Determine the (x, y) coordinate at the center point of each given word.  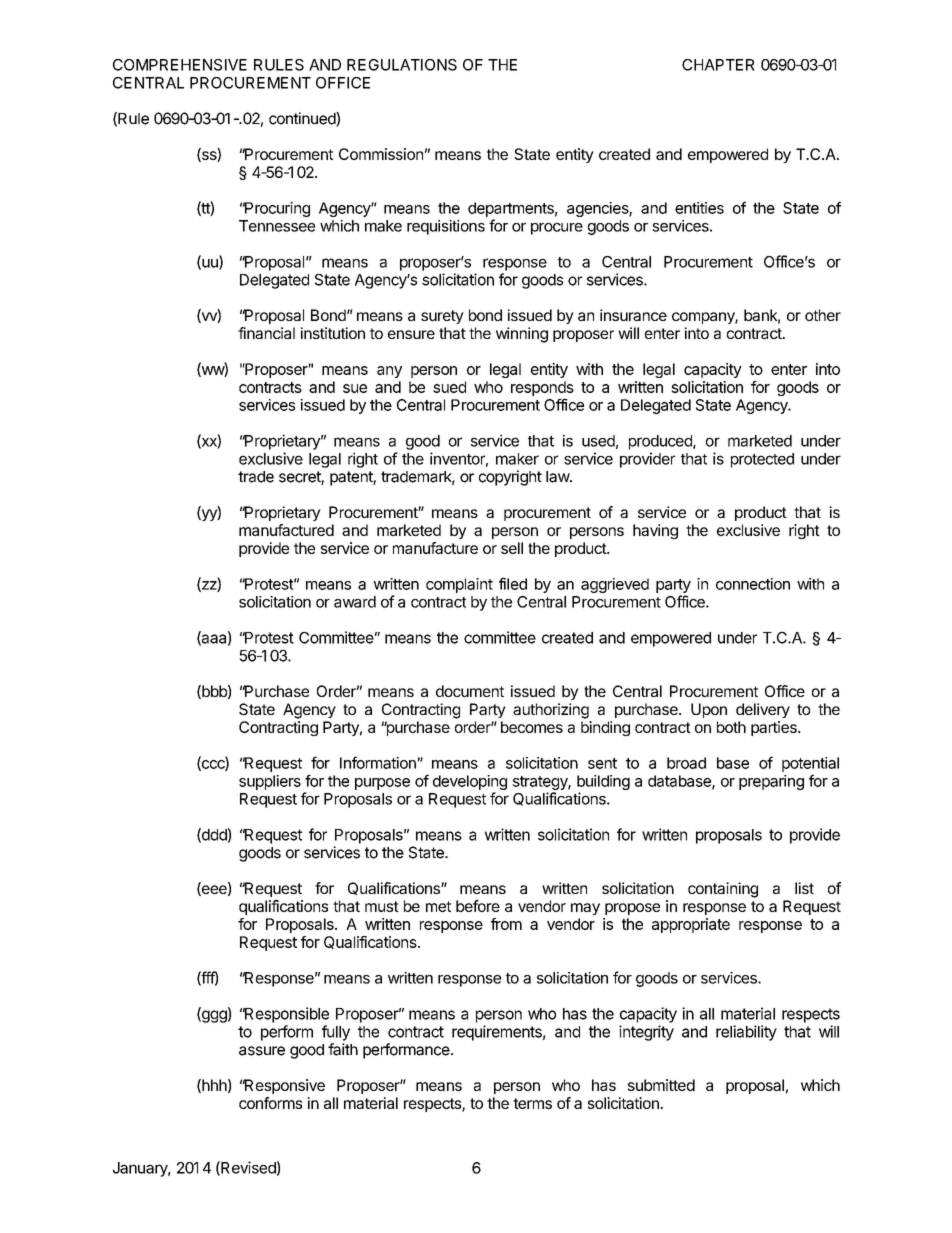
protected (762, 460)
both (731, 727)
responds (542, 388)
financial (266, 333)
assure (262, 1051)
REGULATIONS (402, 65)
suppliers (270, 782)
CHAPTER (718, 65)
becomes (532, 727)
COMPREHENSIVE (180, 65)
